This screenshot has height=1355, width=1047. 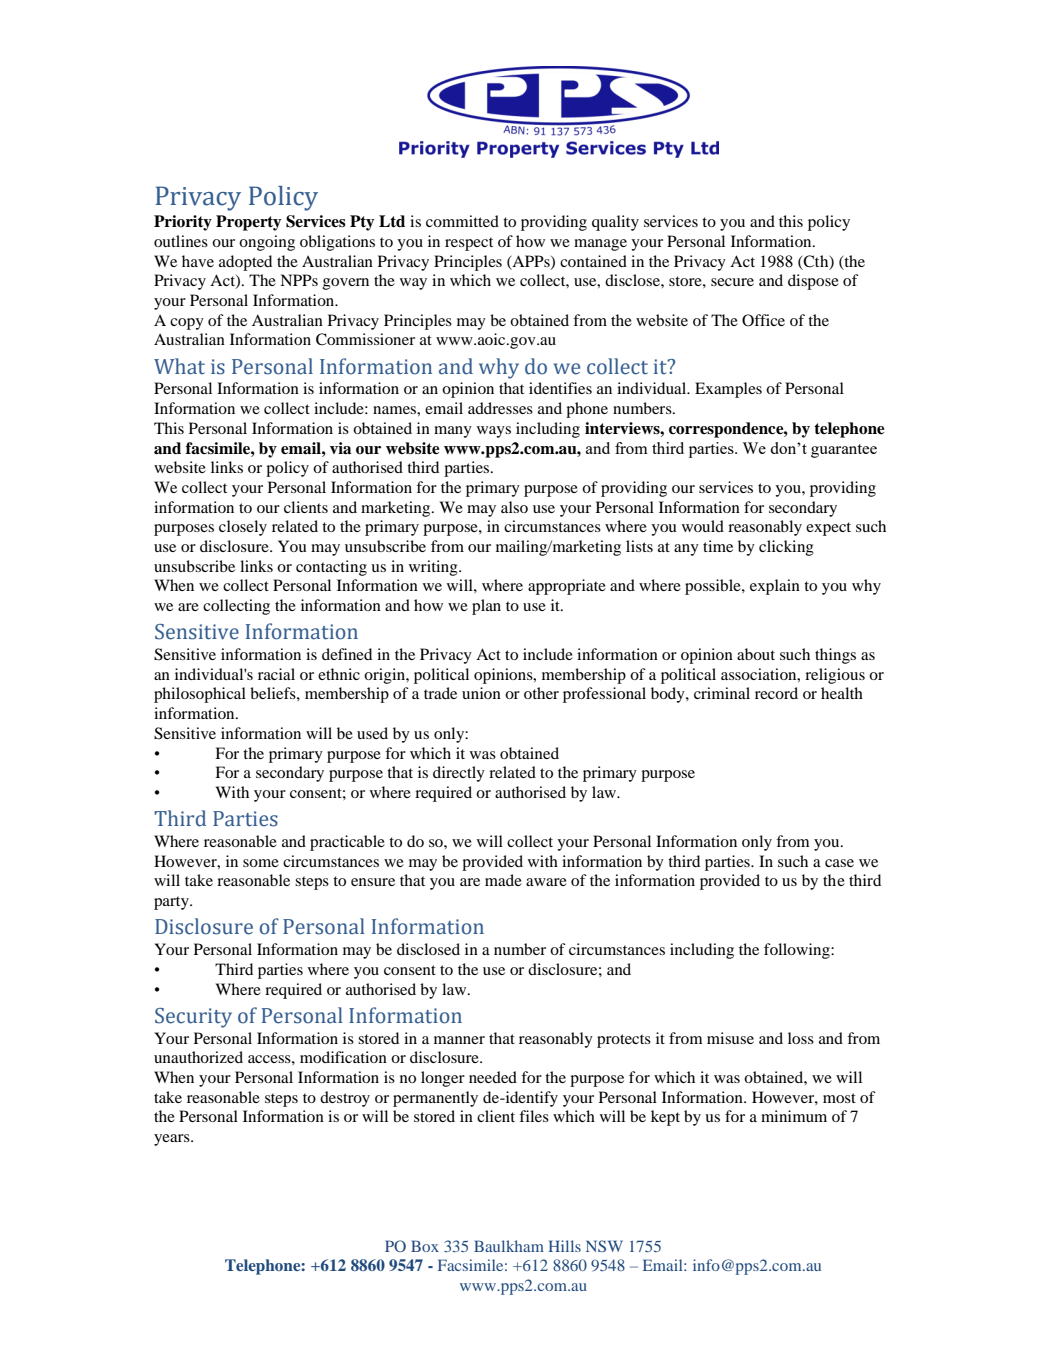 What do you see at coordinates (732, 282) in the screenshot?
I see `secure` at bounding box center [732, 282].
